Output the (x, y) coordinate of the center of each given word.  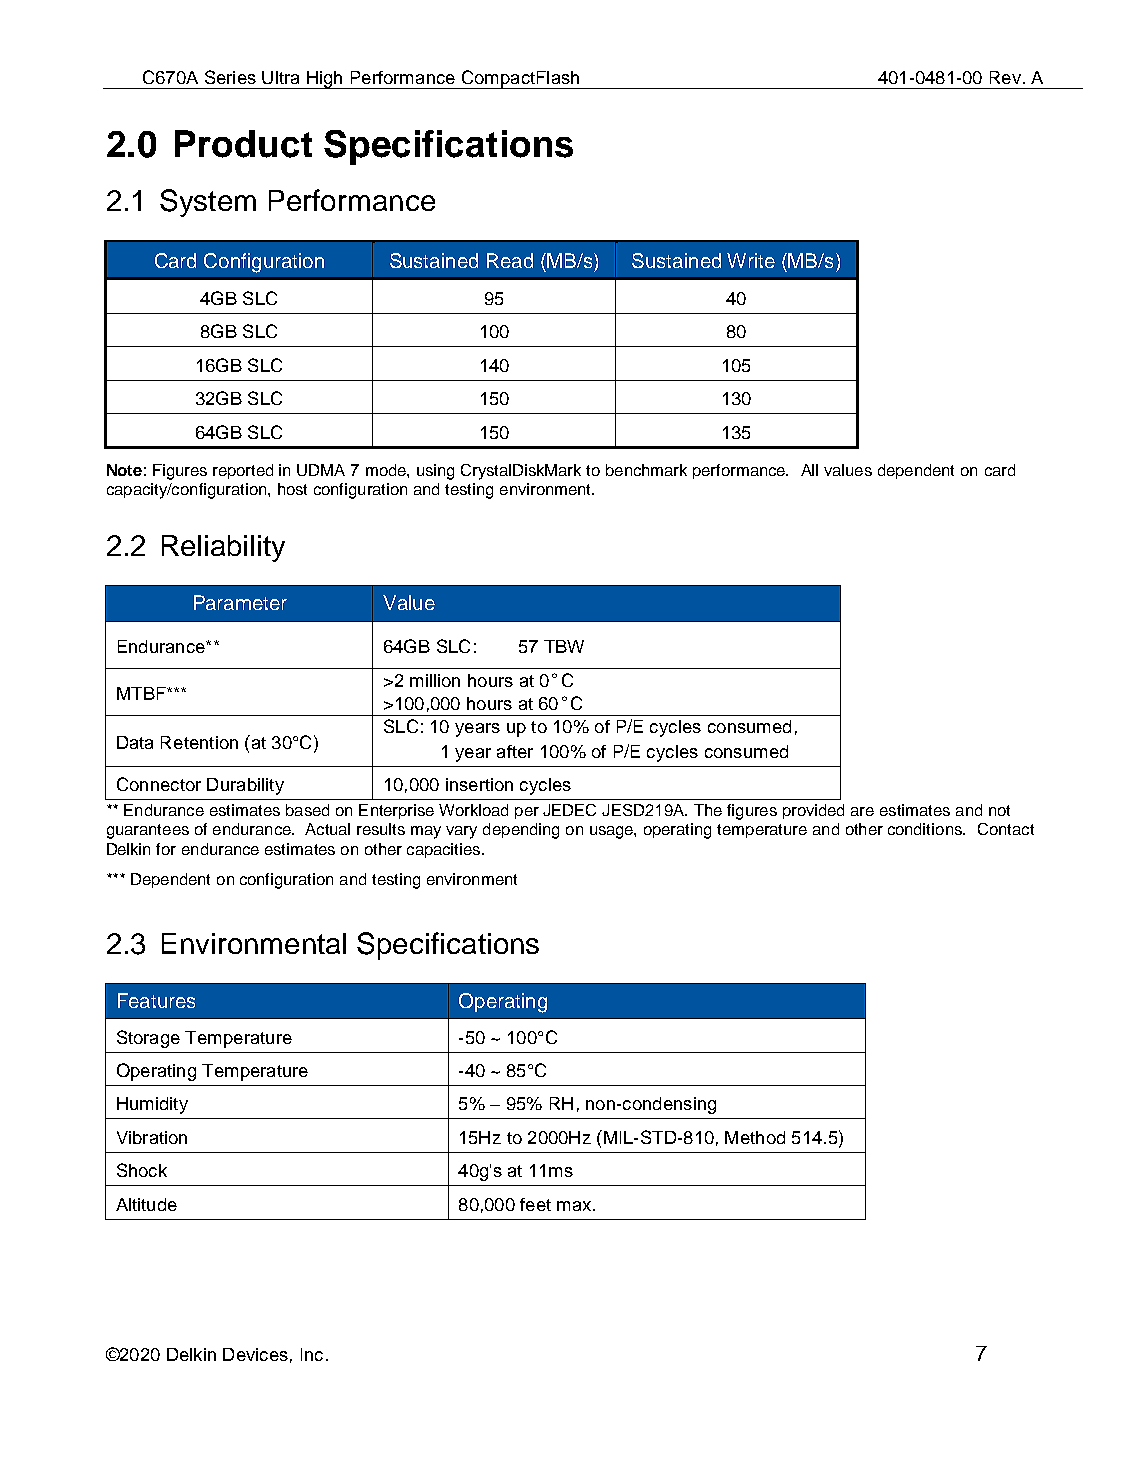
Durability (245, 786)
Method (755, 1137)
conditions (926, 829)
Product (243, 144)
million (435, 680)
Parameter (240, 602)
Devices (255, 1354)
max (575, 1206)
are (862, 811)
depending (521, 831)
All (809, 470)
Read (510, 260)
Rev (1005, 77)
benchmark (646, 470)
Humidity (152, 1105)
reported (243, 471)
